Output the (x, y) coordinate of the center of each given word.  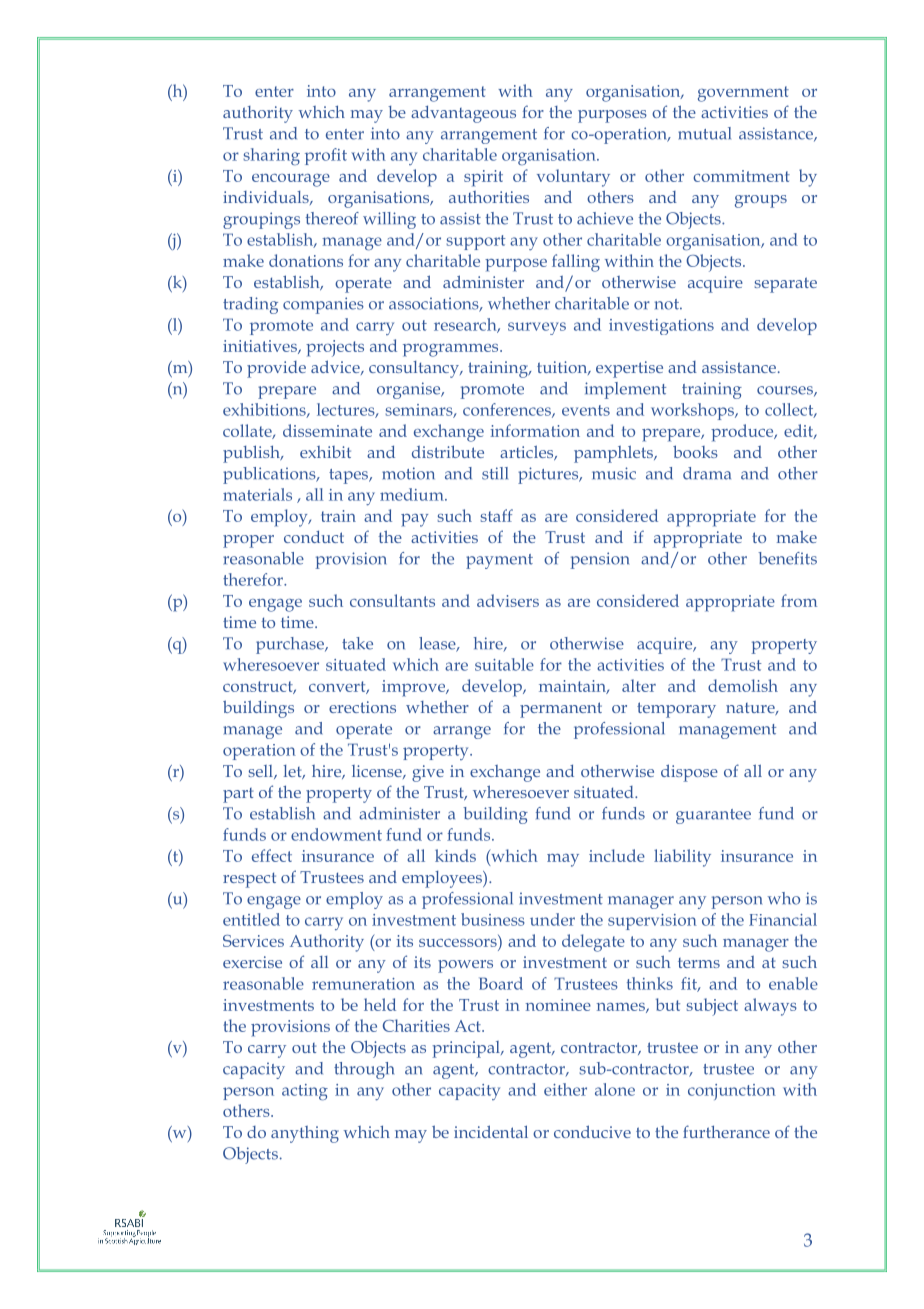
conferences (508, 410)
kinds (455, 855)
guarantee (713, 816)
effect (272, 855)
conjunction (732, 1092)
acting (305, 1092)
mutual (704, 133)
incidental (491, 1131)
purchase (291, 645)
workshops (693, 411)
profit (326, 156)
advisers (508, 600)
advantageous (463, 114)
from (799, 600)
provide (276, 369)
